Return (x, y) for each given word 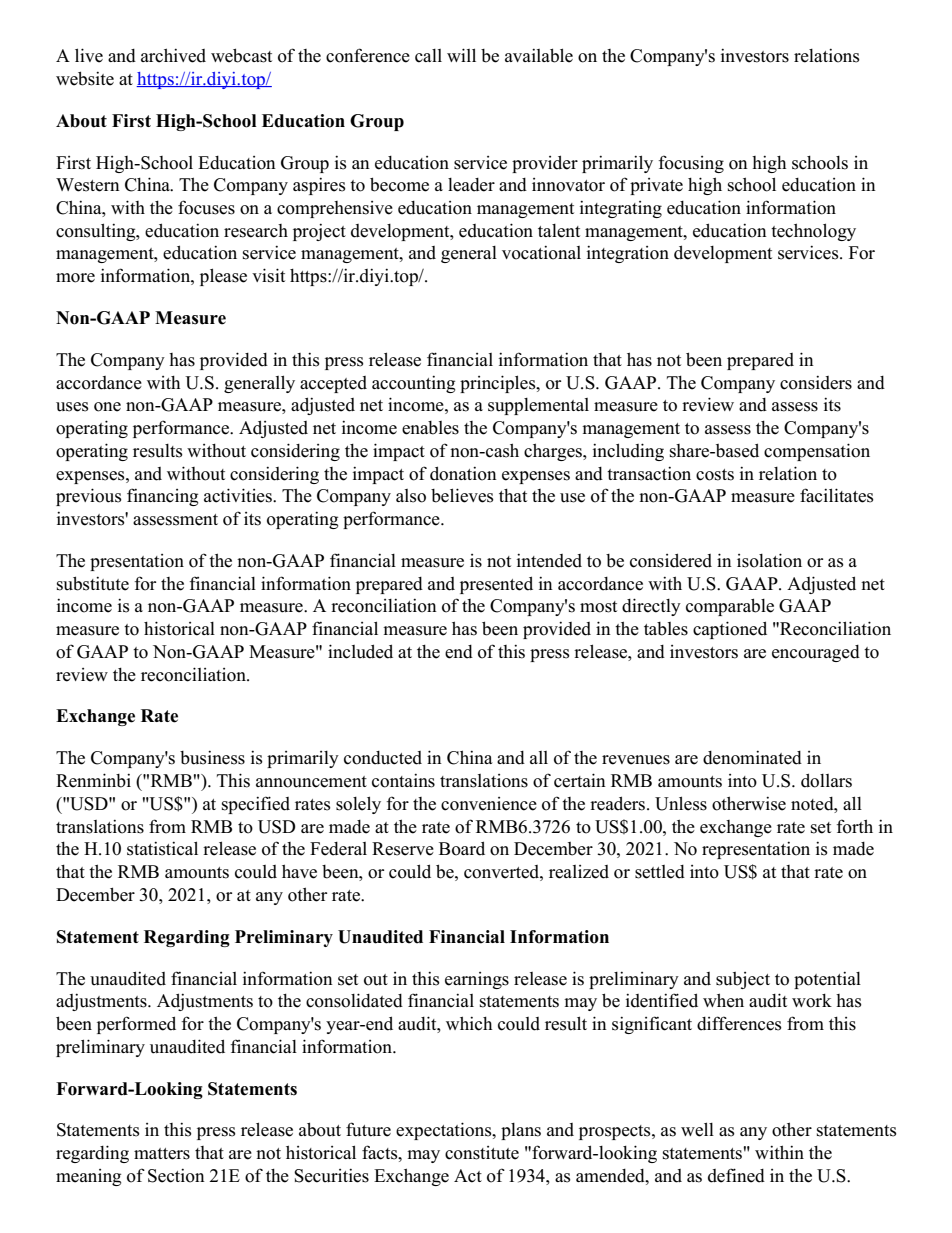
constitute (482, 1153)
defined (736, 1175)
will (461, 55)
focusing (691, 164)
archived (173, 55)
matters (162, 1154)
